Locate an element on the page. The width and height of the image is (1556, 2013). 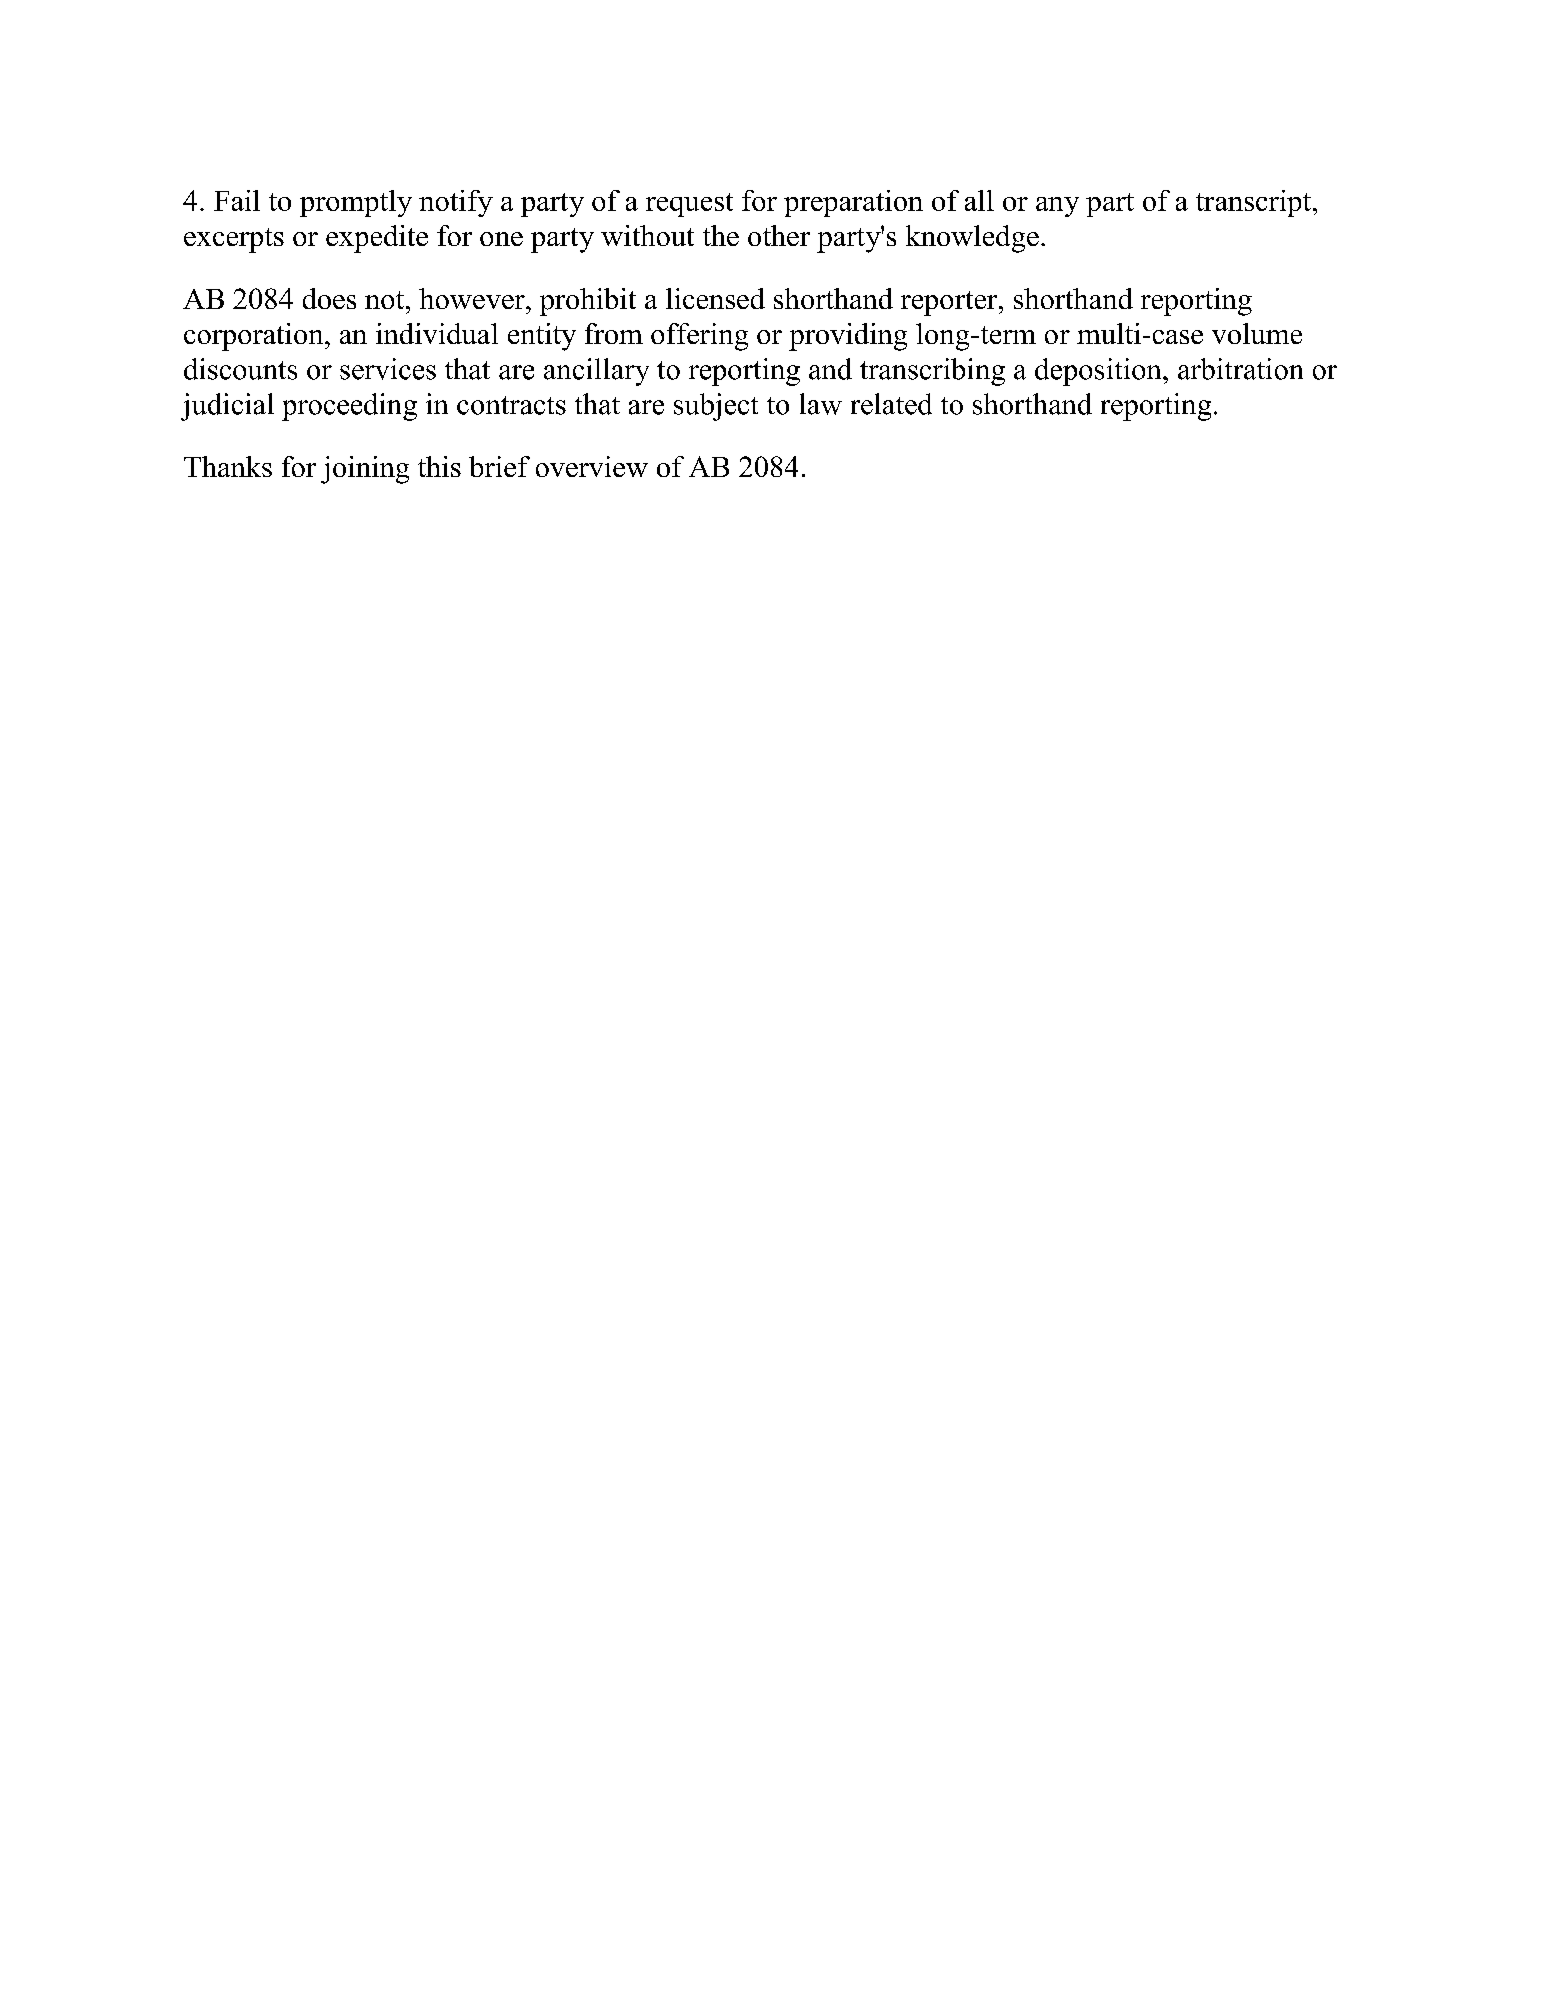
offering is located at coordinates (699, 337).
